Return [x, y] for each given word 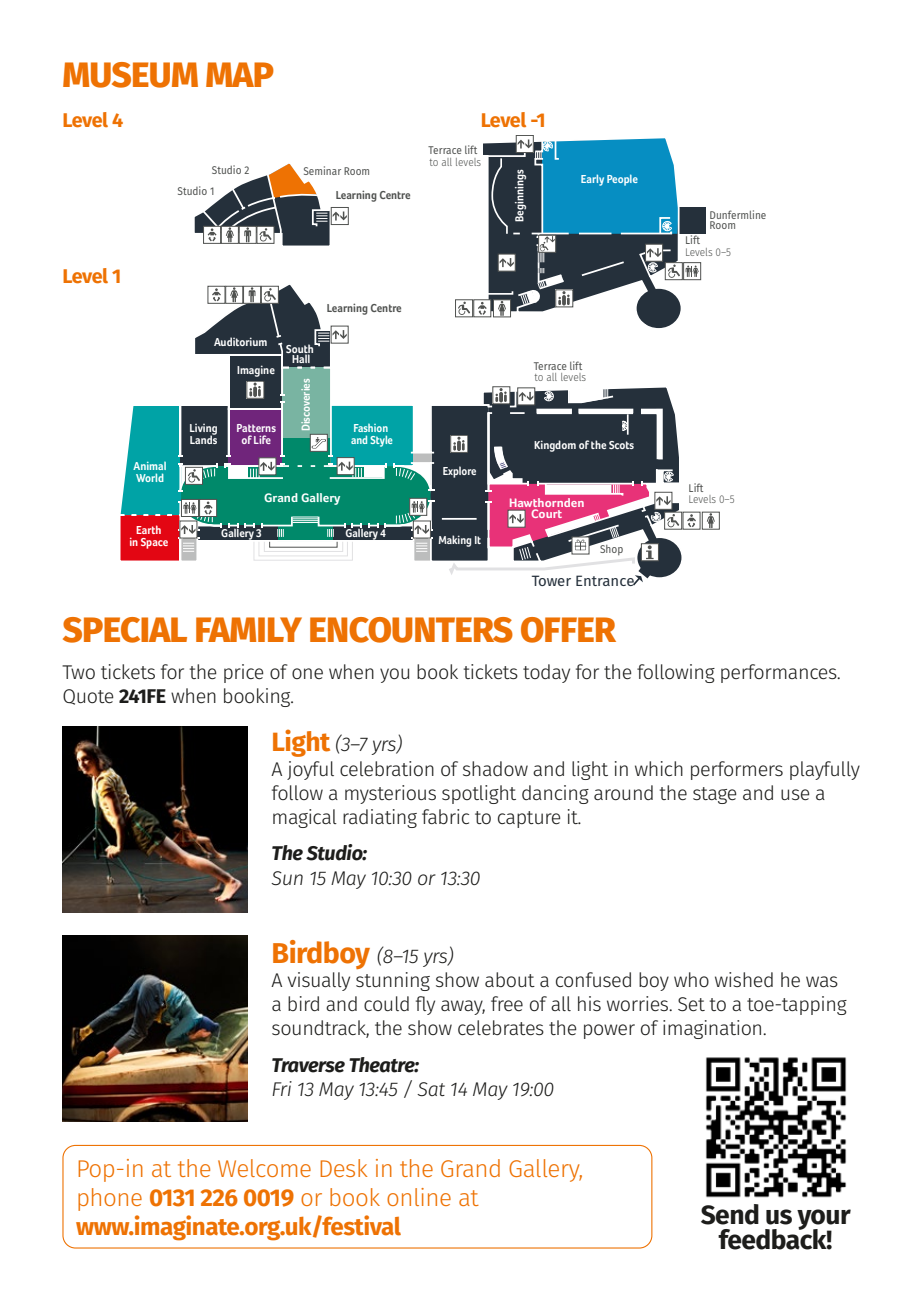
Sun [287, 878]
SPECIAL [125, 630]
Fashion [371, 428]
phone [110, 1199]
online [419, 1197]
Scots [621, 445]
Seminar [322, 170]
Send [730, 1214]
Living [203, 430]
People [622, 180]
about [510, 980]
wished [744, 980]
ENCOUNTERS [411, 630]
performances [780, 673]
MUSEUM [130, 75]
